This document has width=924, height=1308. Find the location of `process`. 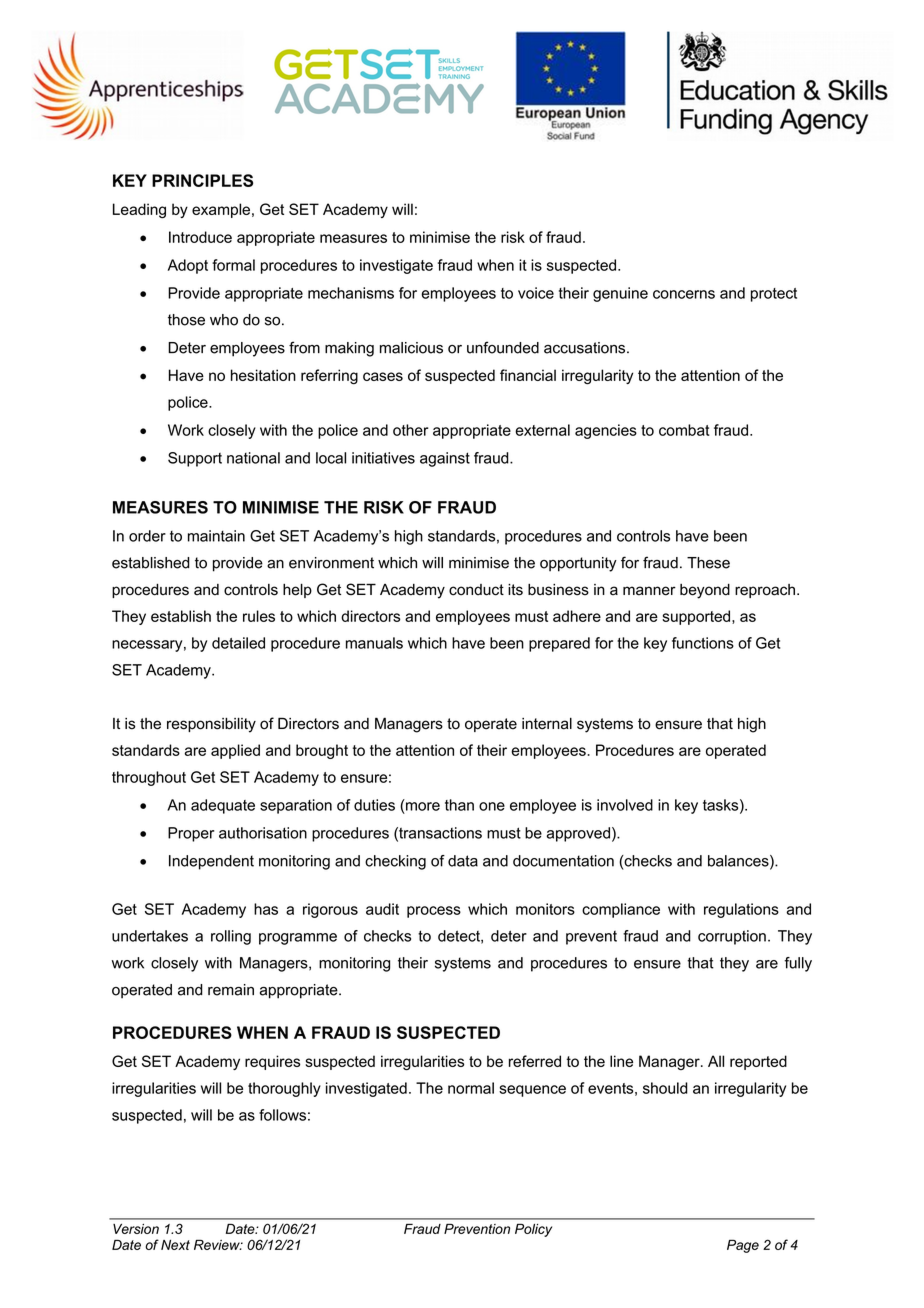

process is located at coordinates (434, 912).
